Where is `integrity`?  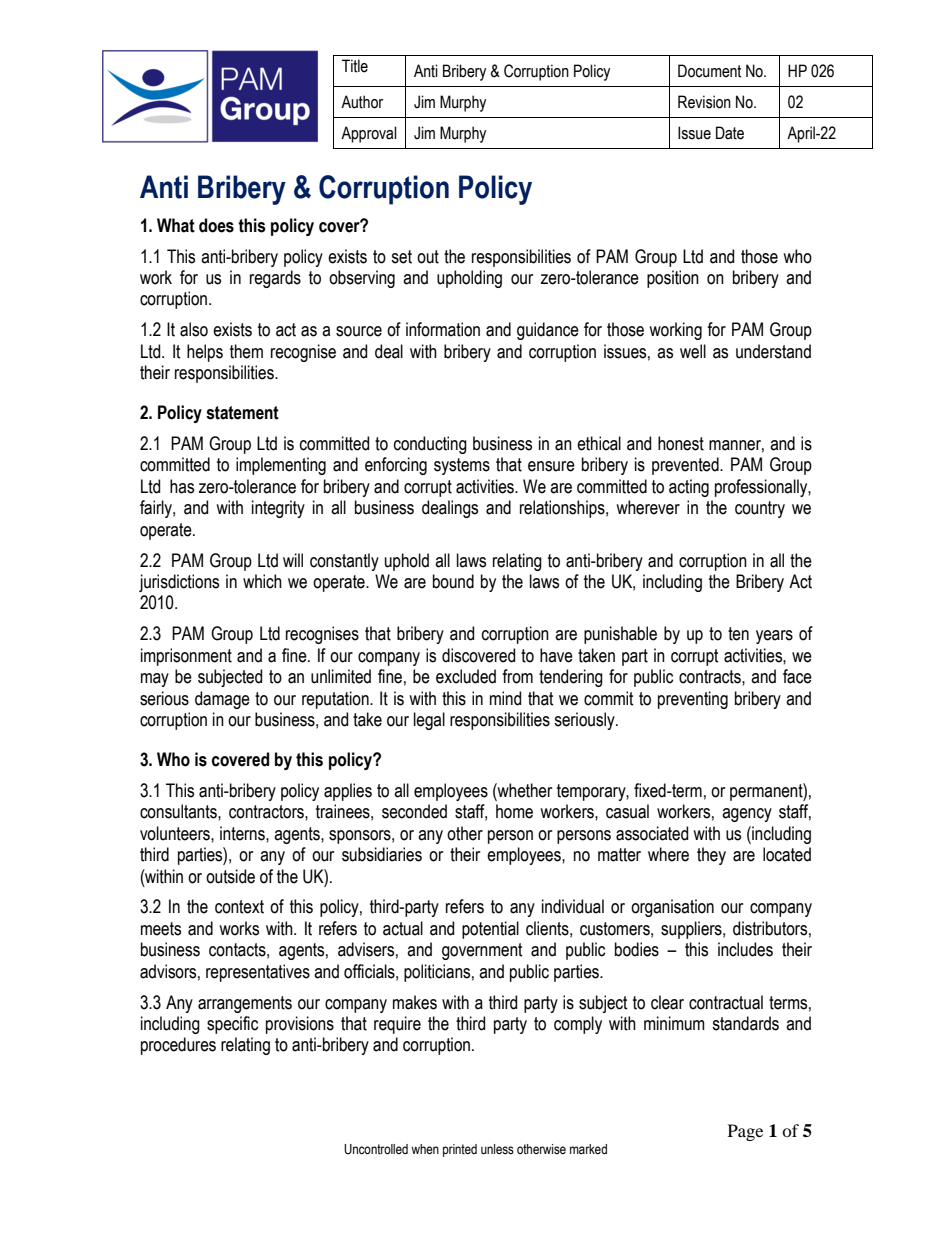
integrity is located at coordinates (278, 509).
